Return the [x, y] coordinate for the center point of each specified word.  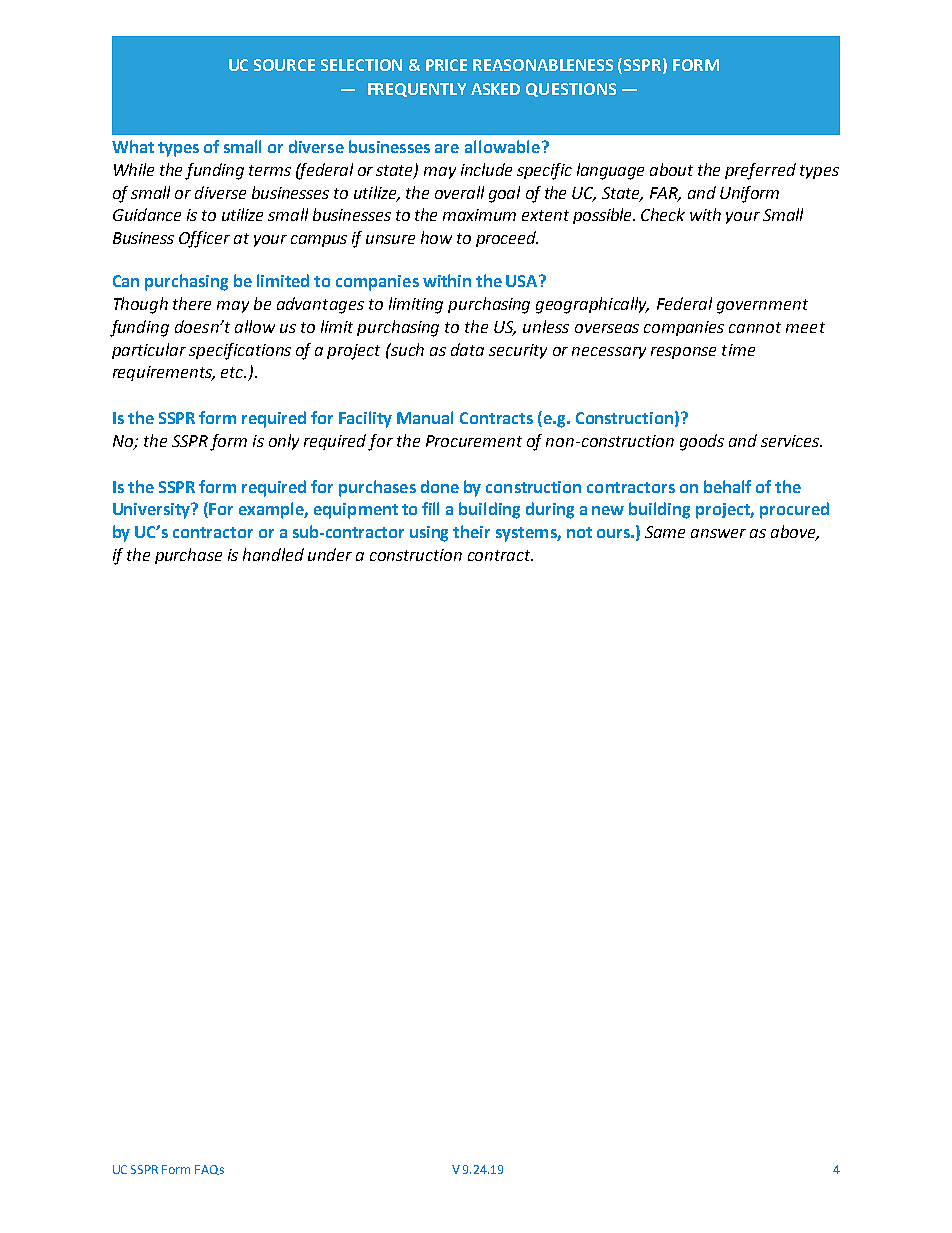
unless [546, 326]
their [471, 531]
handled [273, 554]
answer [718, 533]
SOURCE [284, 65]
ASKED [495, 89]
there [192, 303]
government [762, 306]
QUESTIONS [571, 90]
